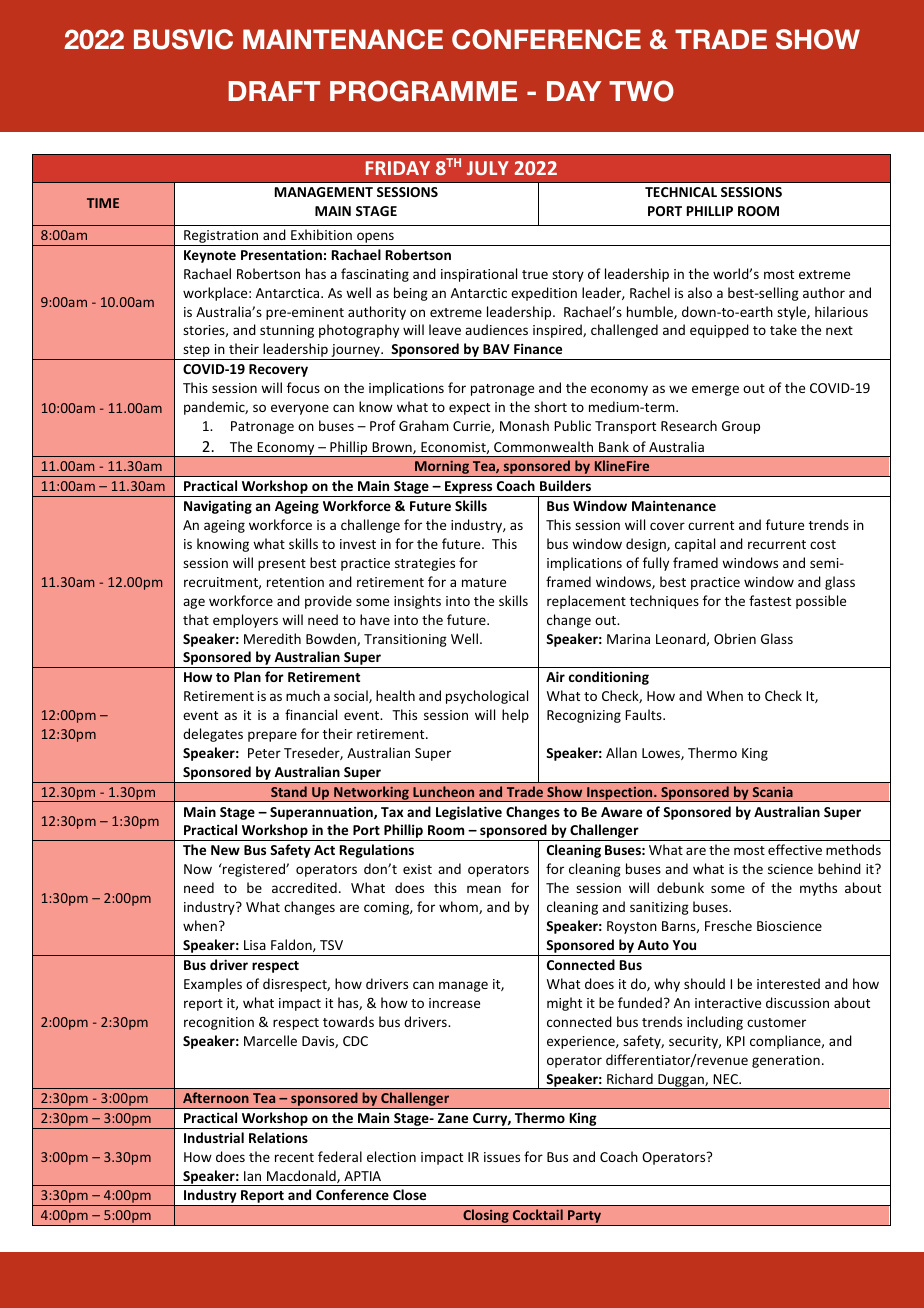  Describe the element at coordinates (214, 1137) in the page. I see `Industrial` at that location.
